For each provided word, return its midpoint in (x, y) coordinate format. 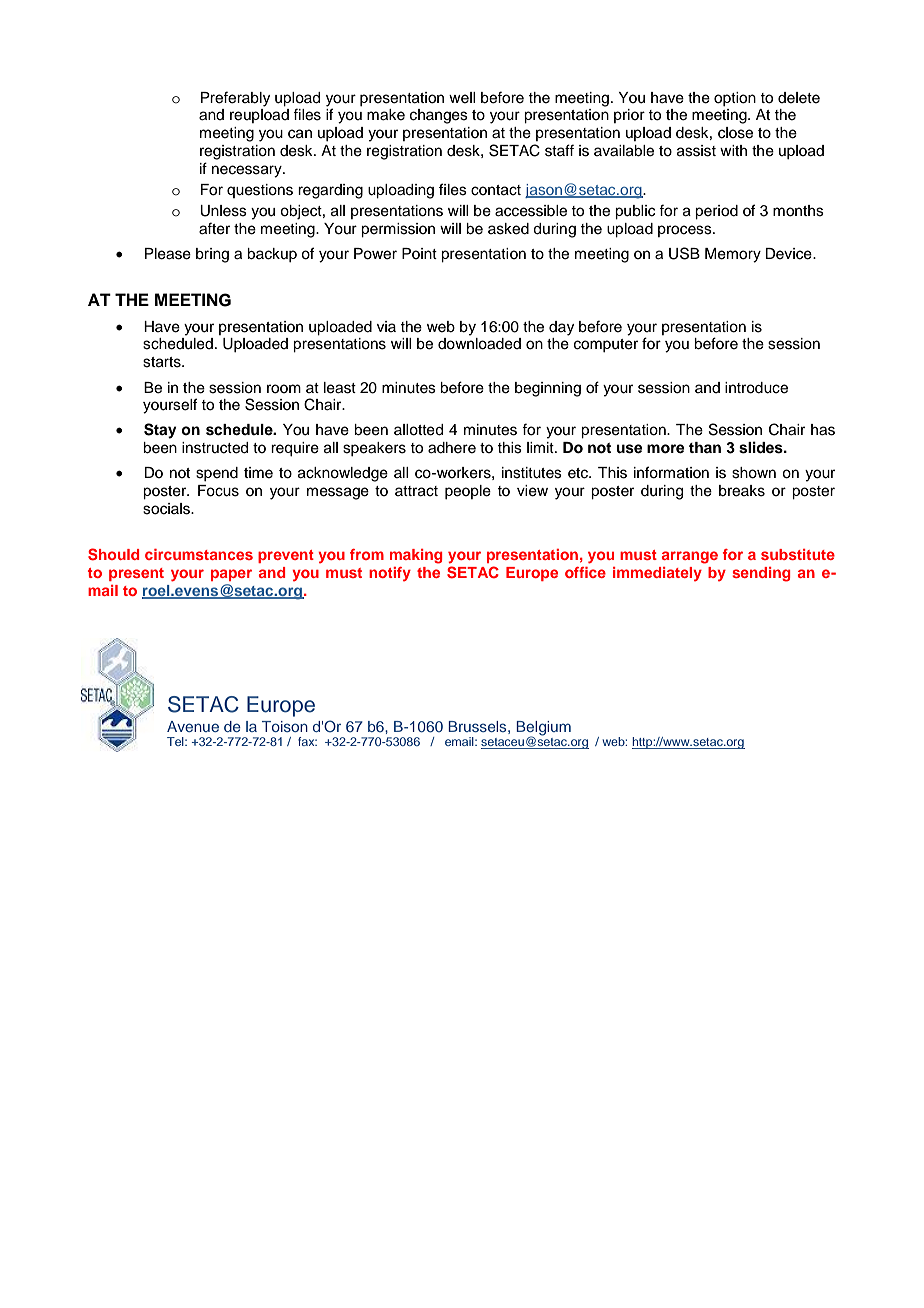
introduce (756, 388)
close (735, 133)
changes (439, 116)
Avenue (193, 726)
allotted (418, 430)
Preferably (235, 99)
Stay (160, 431)
